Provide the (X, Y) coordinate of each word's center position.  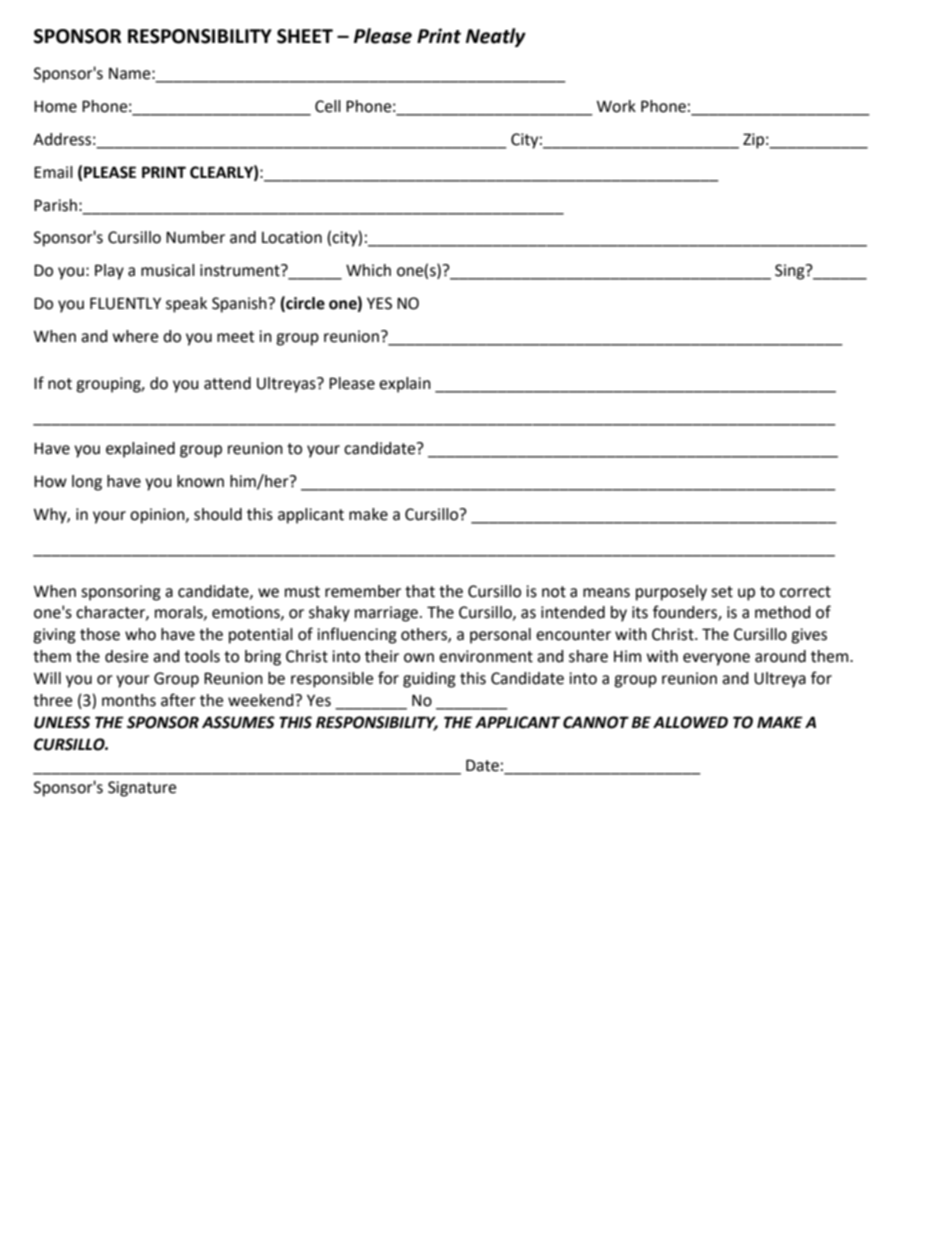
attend (227, 383)
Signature (142, 789)
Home (55, 107)
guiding (429, 680)
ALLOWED (690, 722)
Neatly (496, 37)
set (722, 592)
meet (235, 337)
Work (616, 106)
